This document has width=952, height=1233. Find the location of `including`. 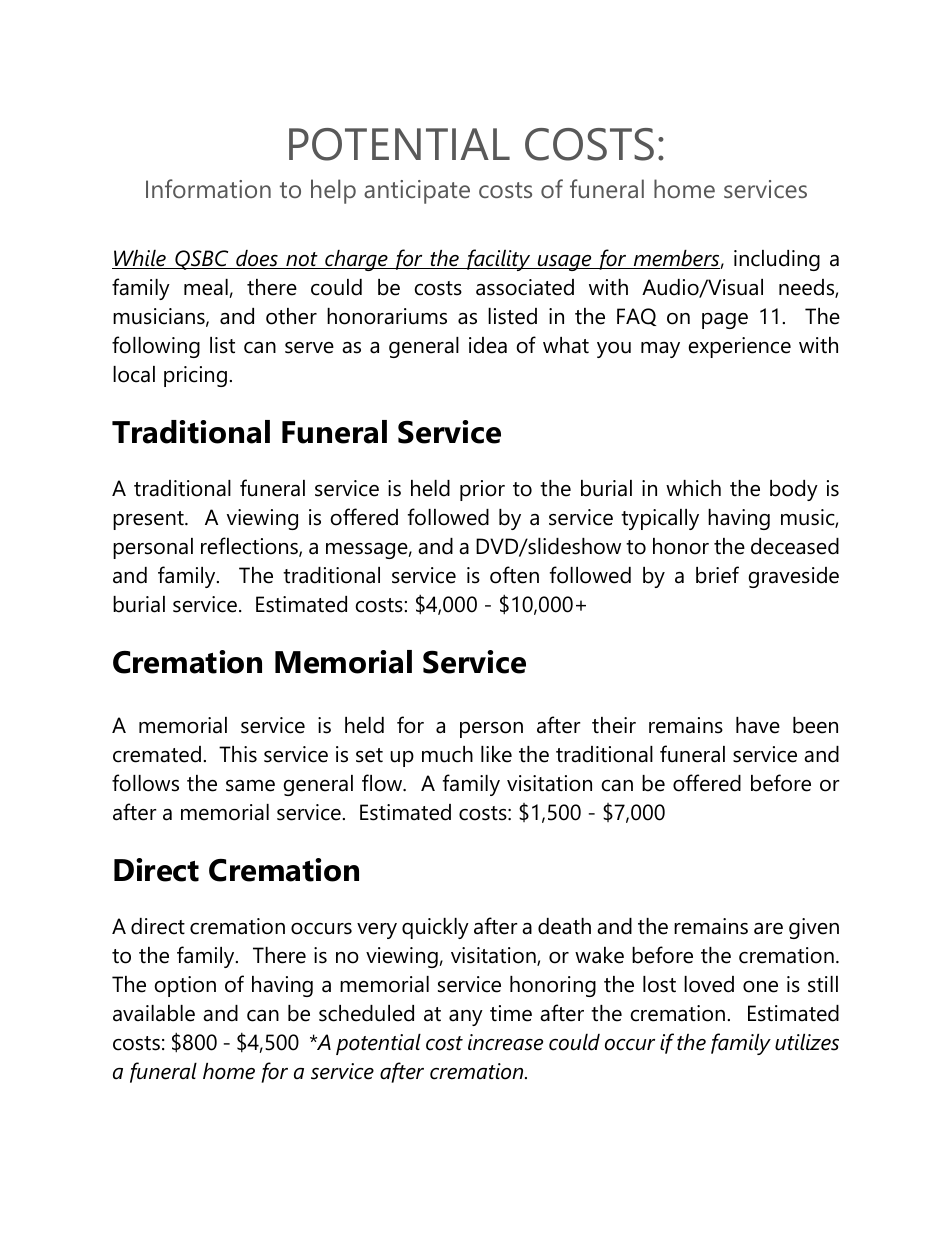

including is located at coordinates (777, 260).
